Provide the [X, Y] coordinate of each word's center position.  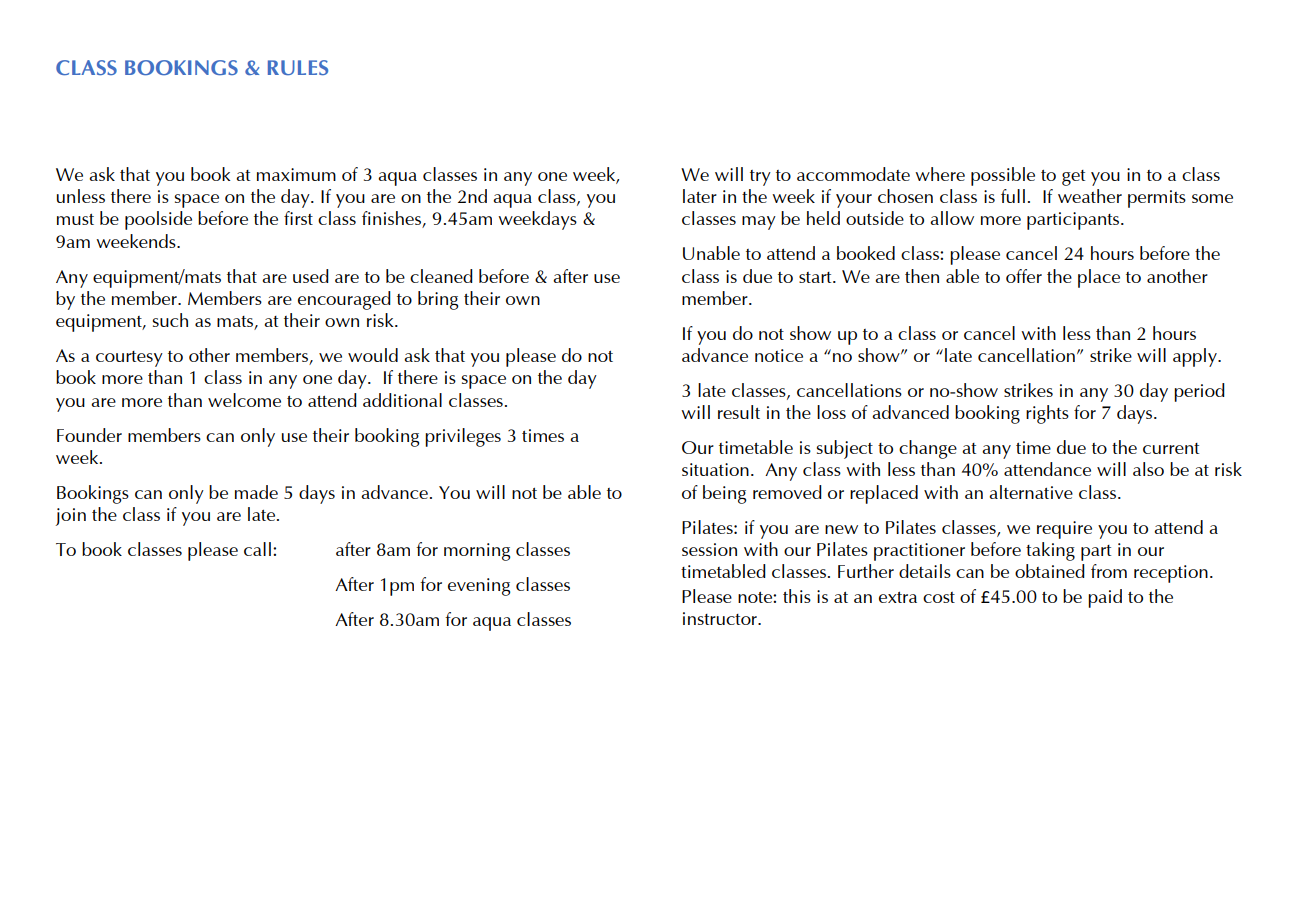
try [760, 178]
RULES [298, 67]
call [257, 549]
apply [1196, 357]
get [1073, 178]
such [170, 320]
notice [779, 355]
